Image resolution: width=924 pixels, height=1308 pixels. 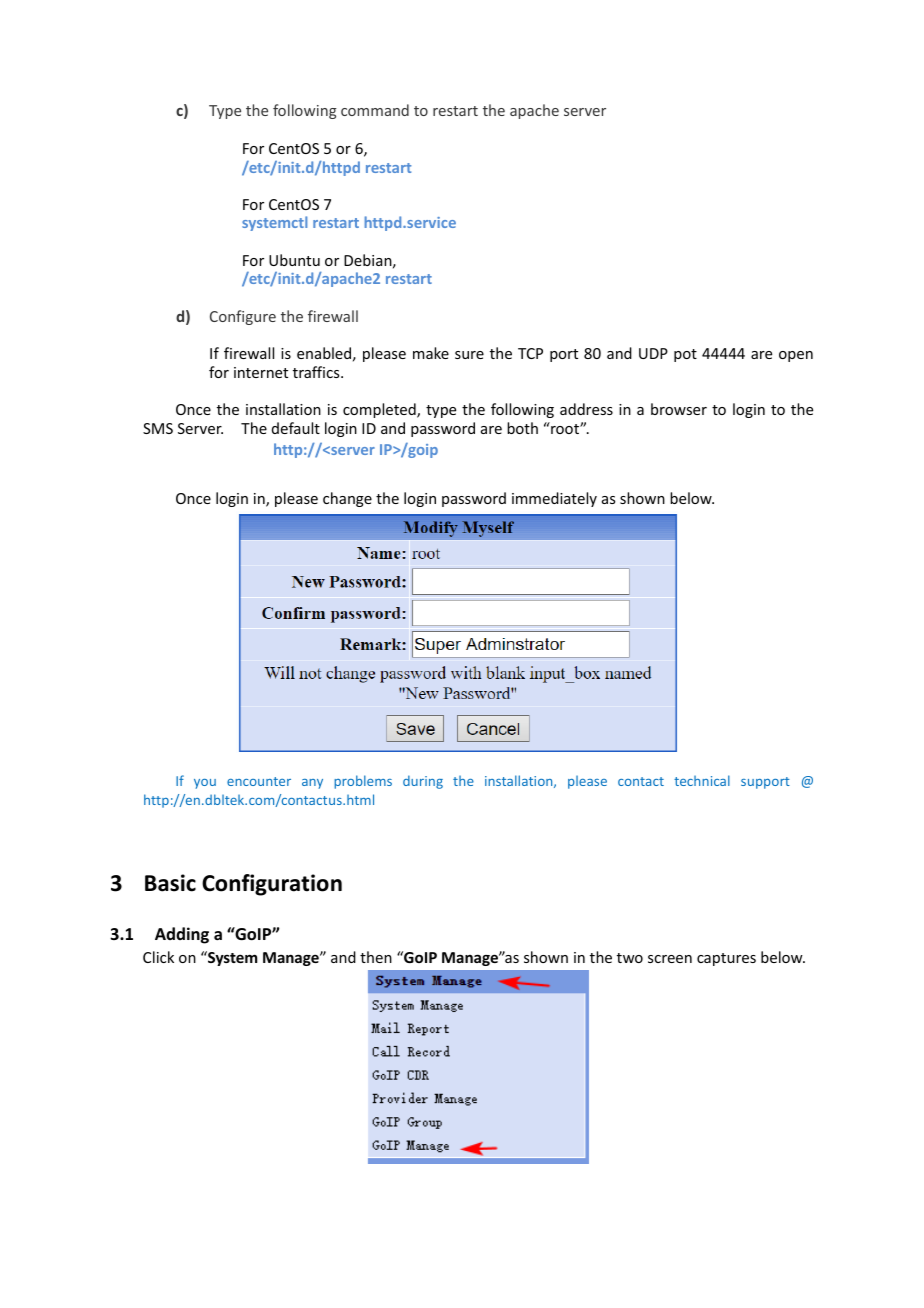 I want to click on technical, so click(x=702, y=780).
